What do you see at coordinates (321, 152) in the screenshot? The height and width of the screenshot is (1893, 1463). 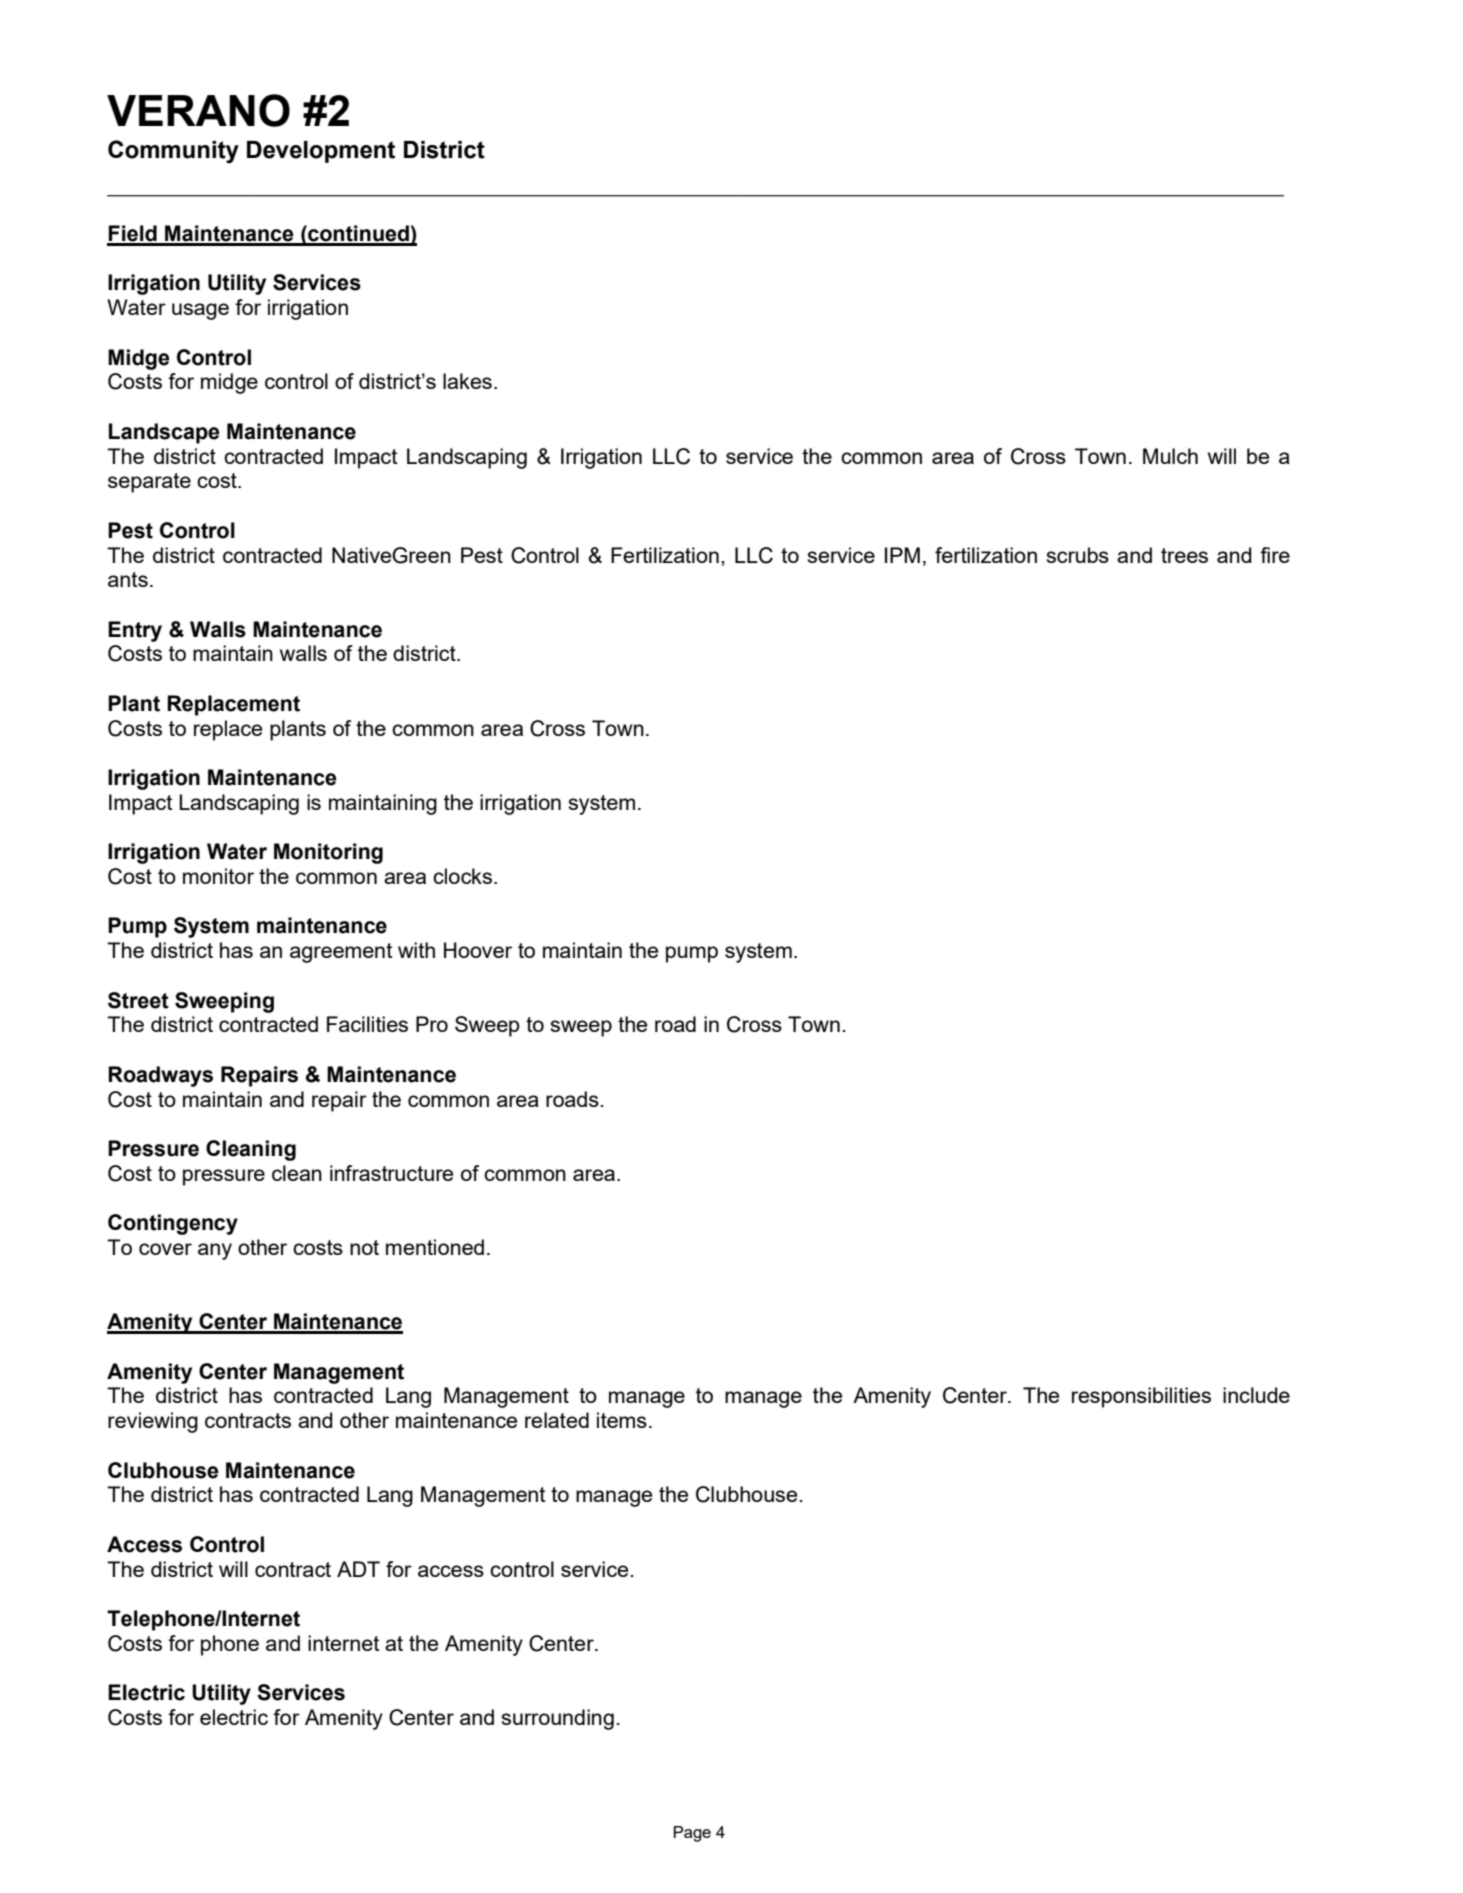 I see `Development` at bounding box center [321, 152].
